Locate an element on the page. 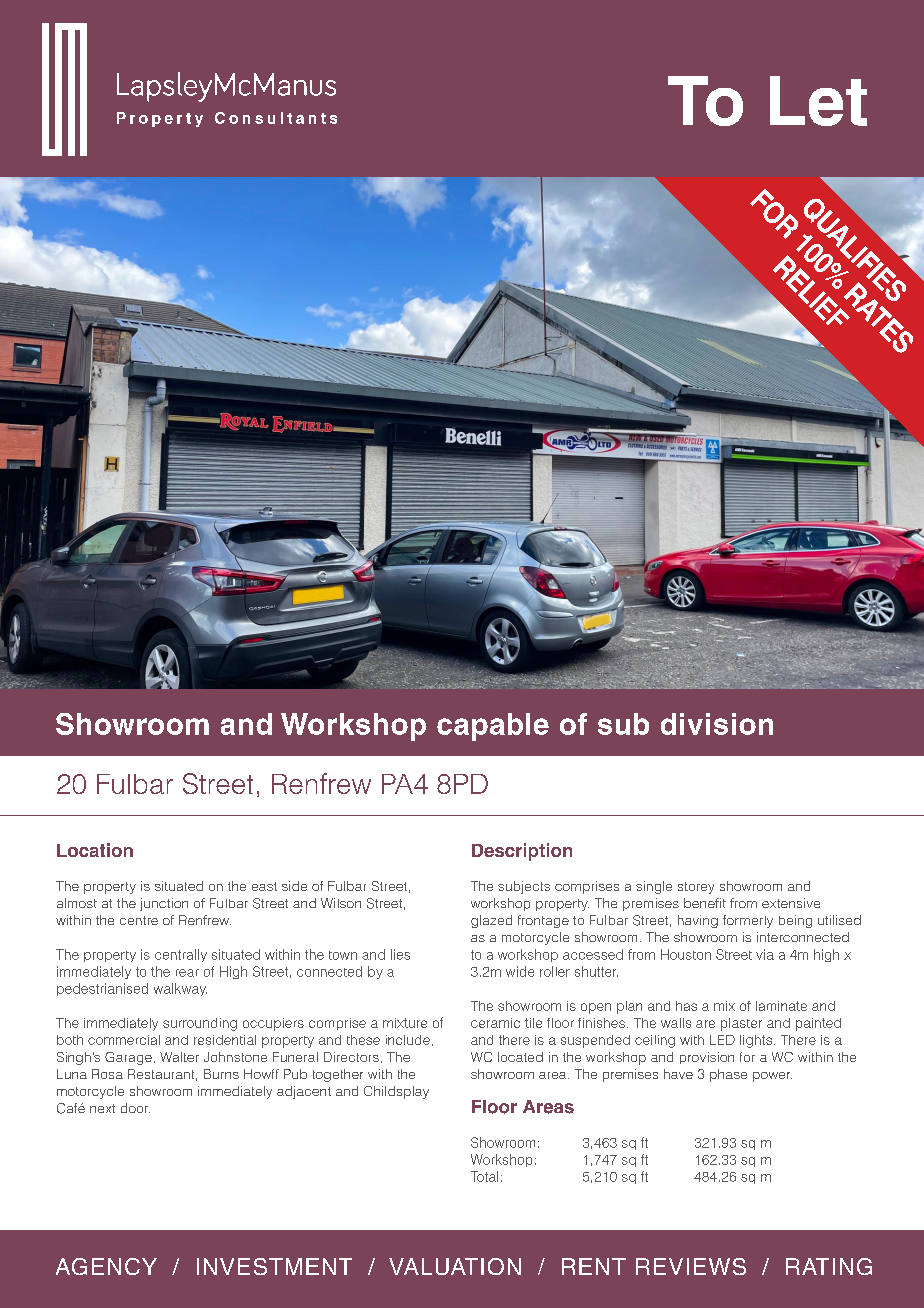  Description is located at coordinates (522, 852).
